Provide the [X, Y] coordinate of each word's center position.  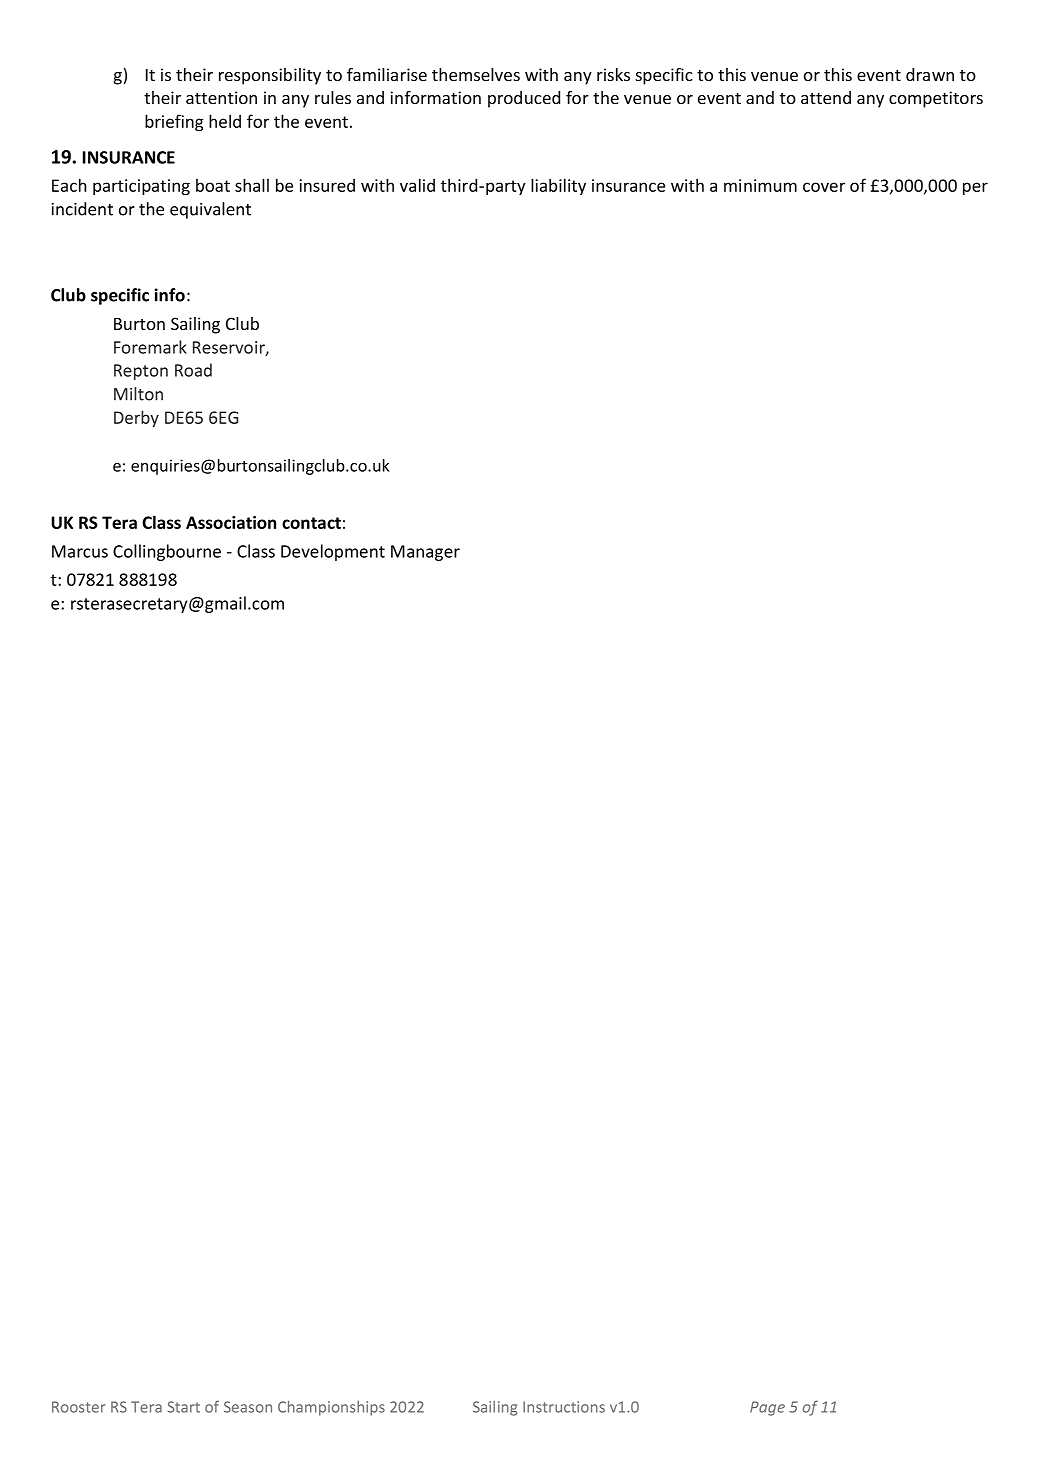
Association [231, 522]
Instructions [564, 1407]
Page [767, 1408]
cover [824, 187]
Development [333, 552]
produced [524, 99]
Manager [425, 553]
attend [826, 97]
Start [184, 1407]
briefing [174, 122]
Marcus [80, 551]
